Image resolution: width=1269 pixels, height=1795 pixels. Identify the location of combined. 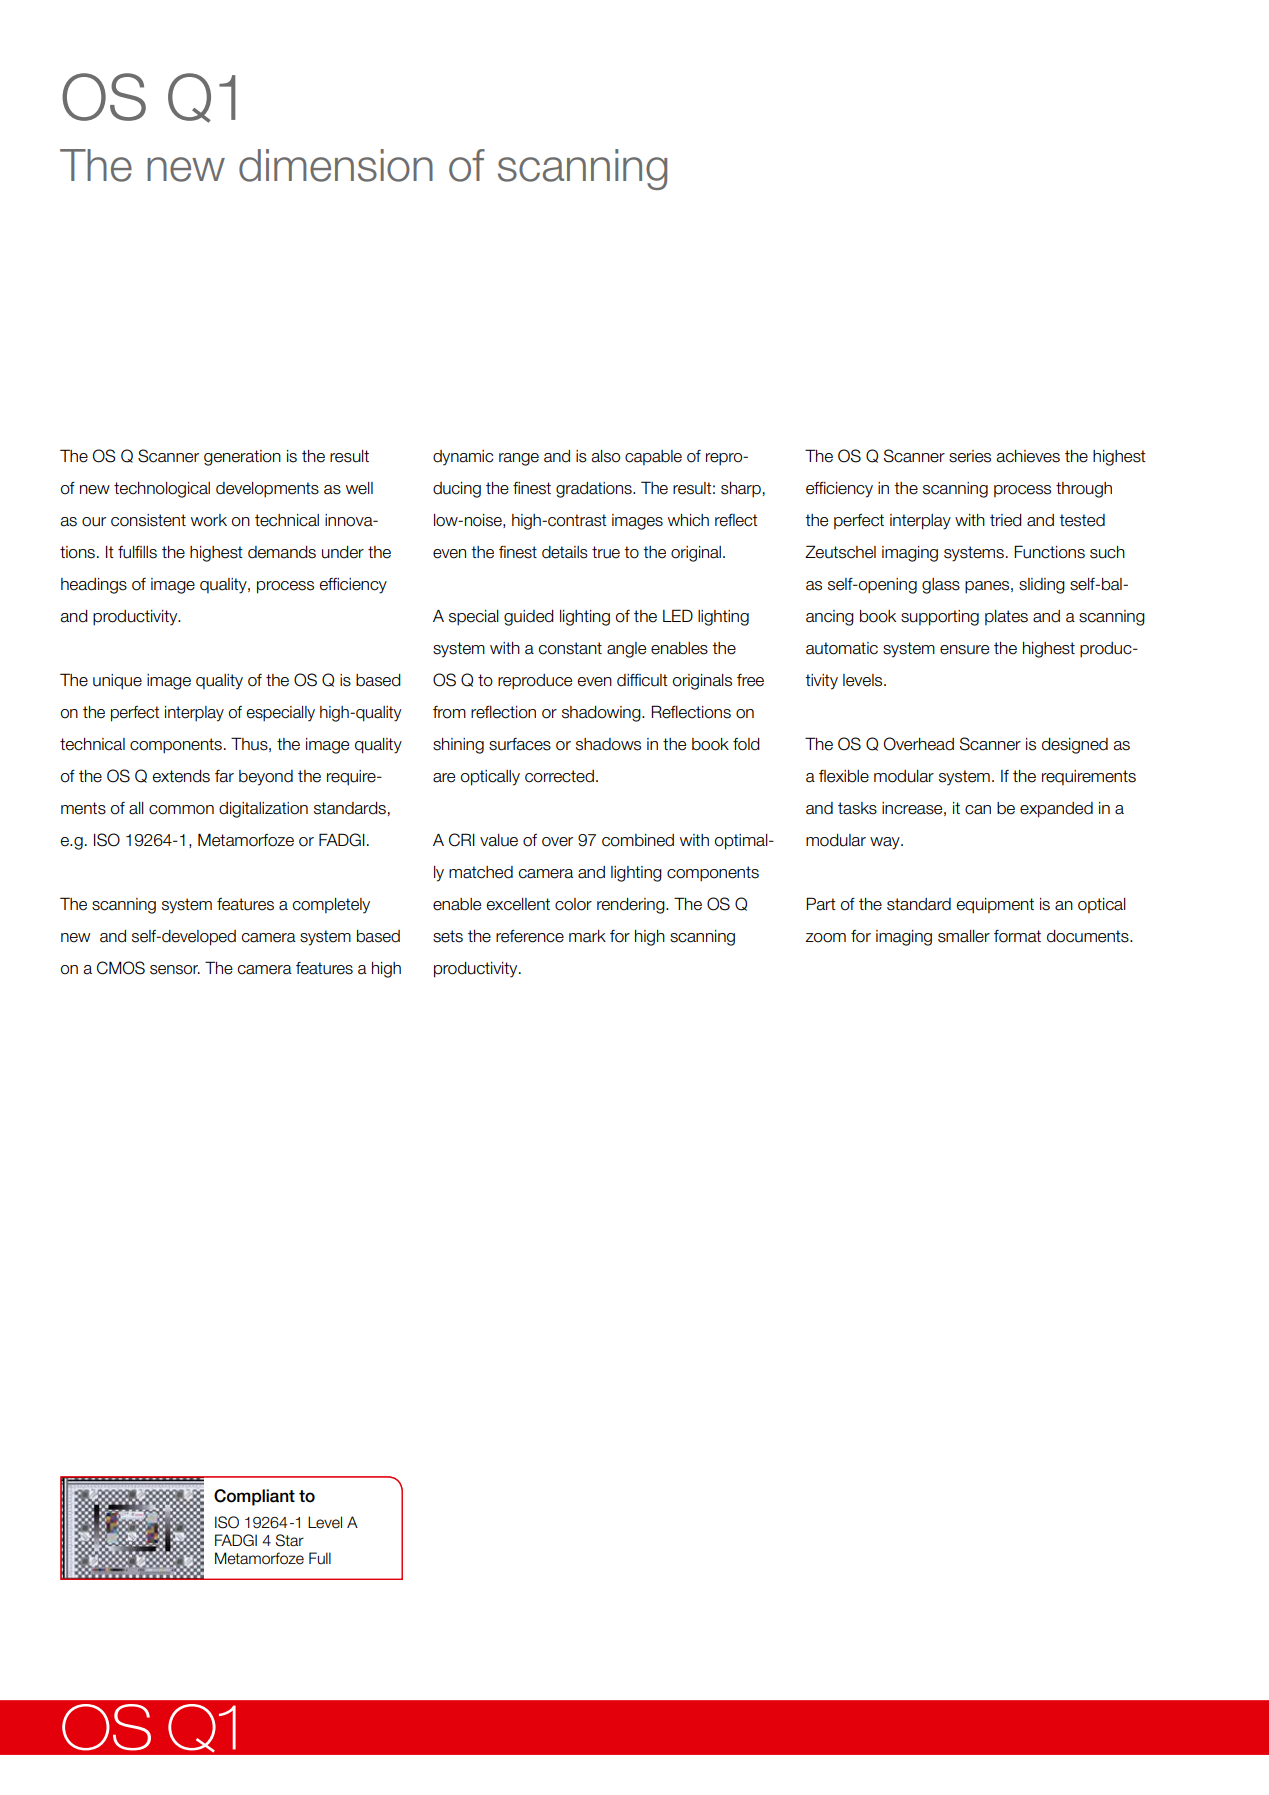
(638, 840).
